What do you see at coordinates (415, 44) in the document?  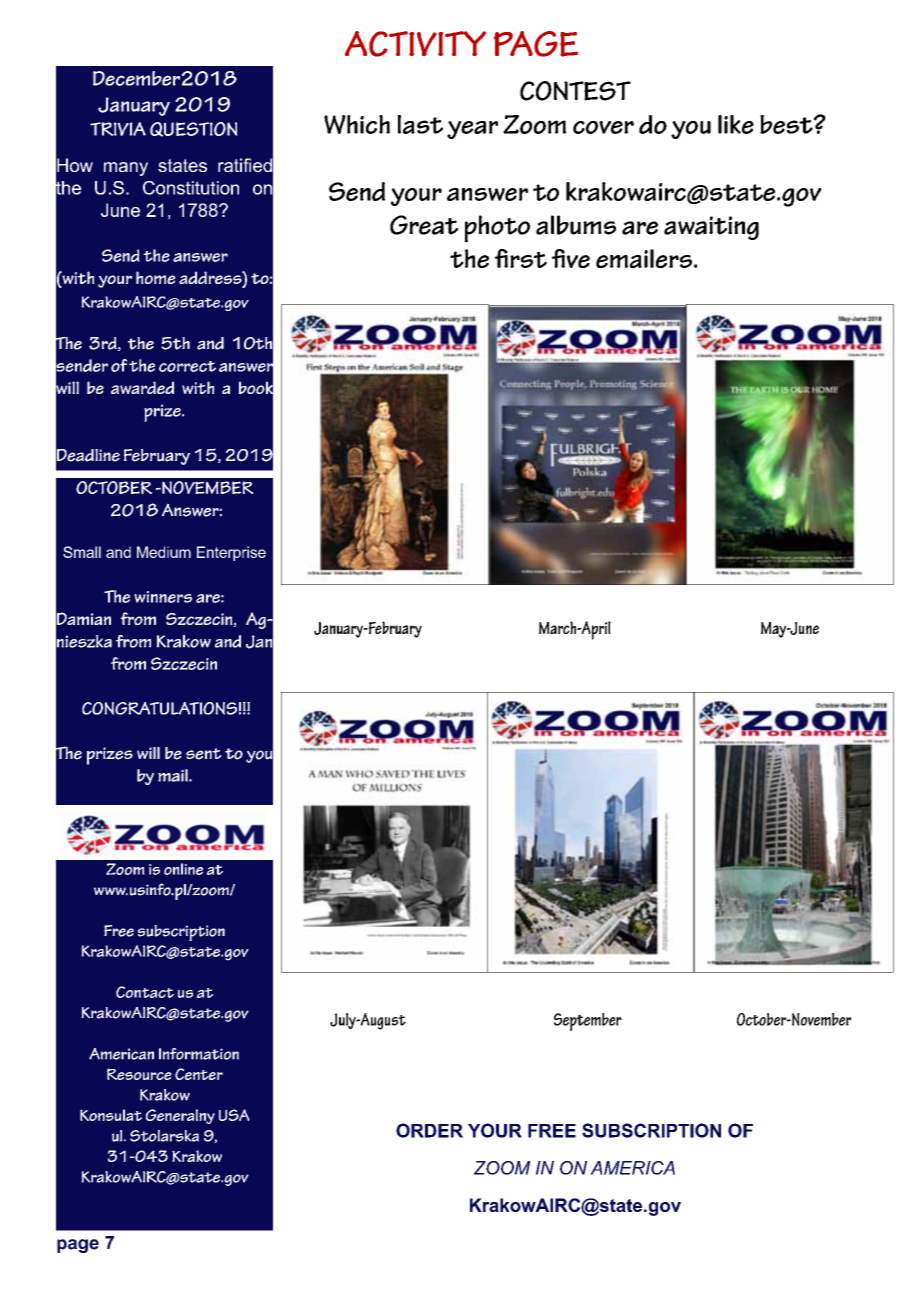 I see `ACTIVITY` at bounding box center [415, 44].
